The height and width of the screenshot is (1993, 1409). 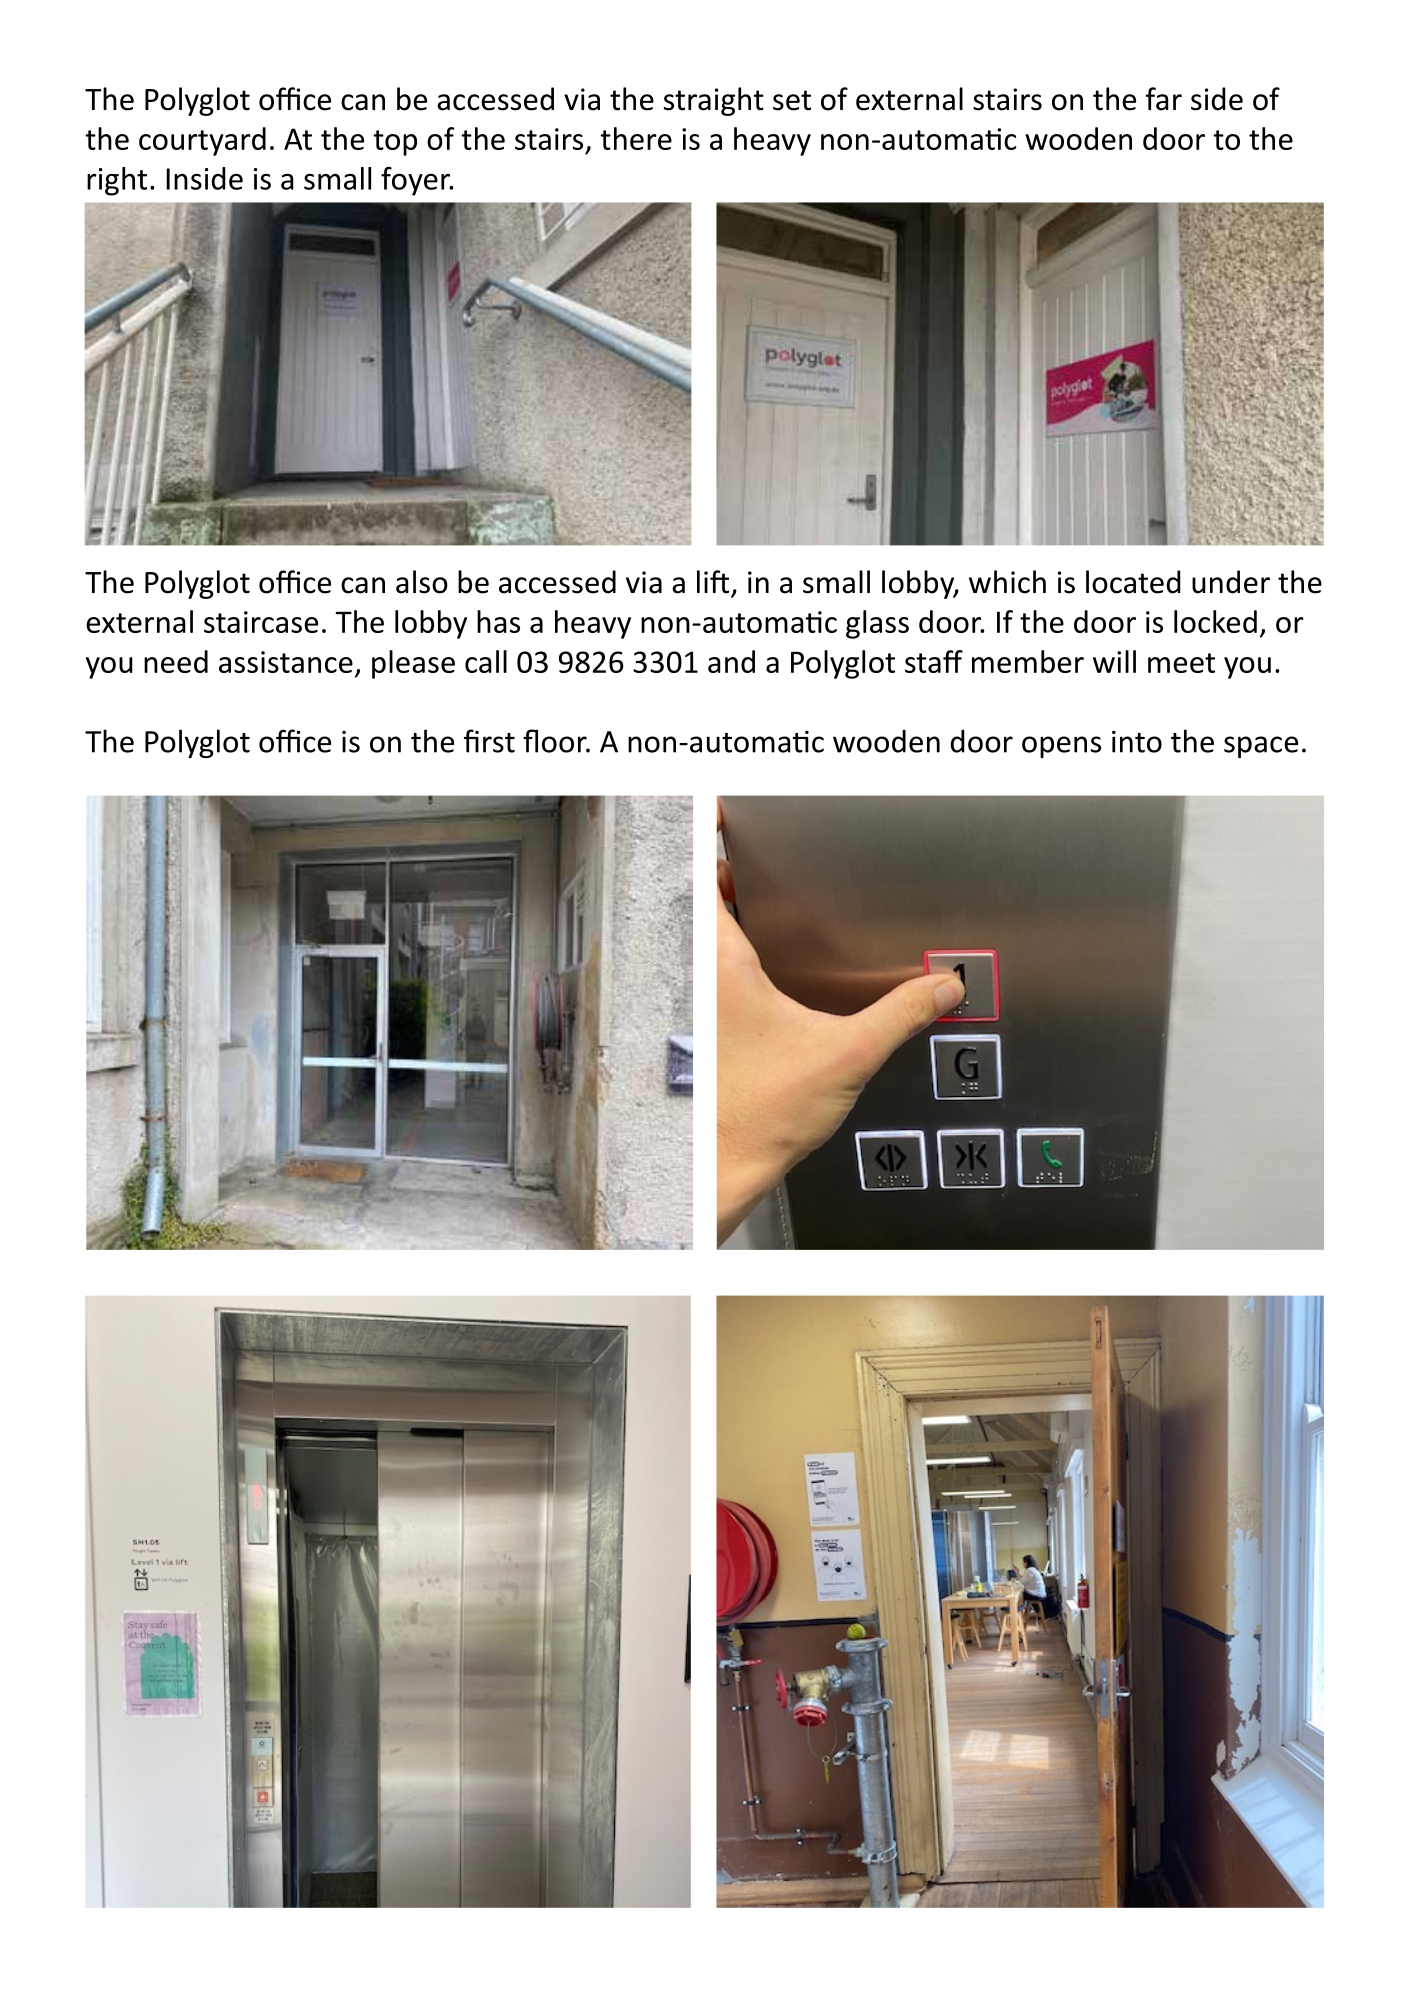 What do you see at coordinates (286, 662) in the screenshot?
I see `assistance` at bounding box center [286, 662].
